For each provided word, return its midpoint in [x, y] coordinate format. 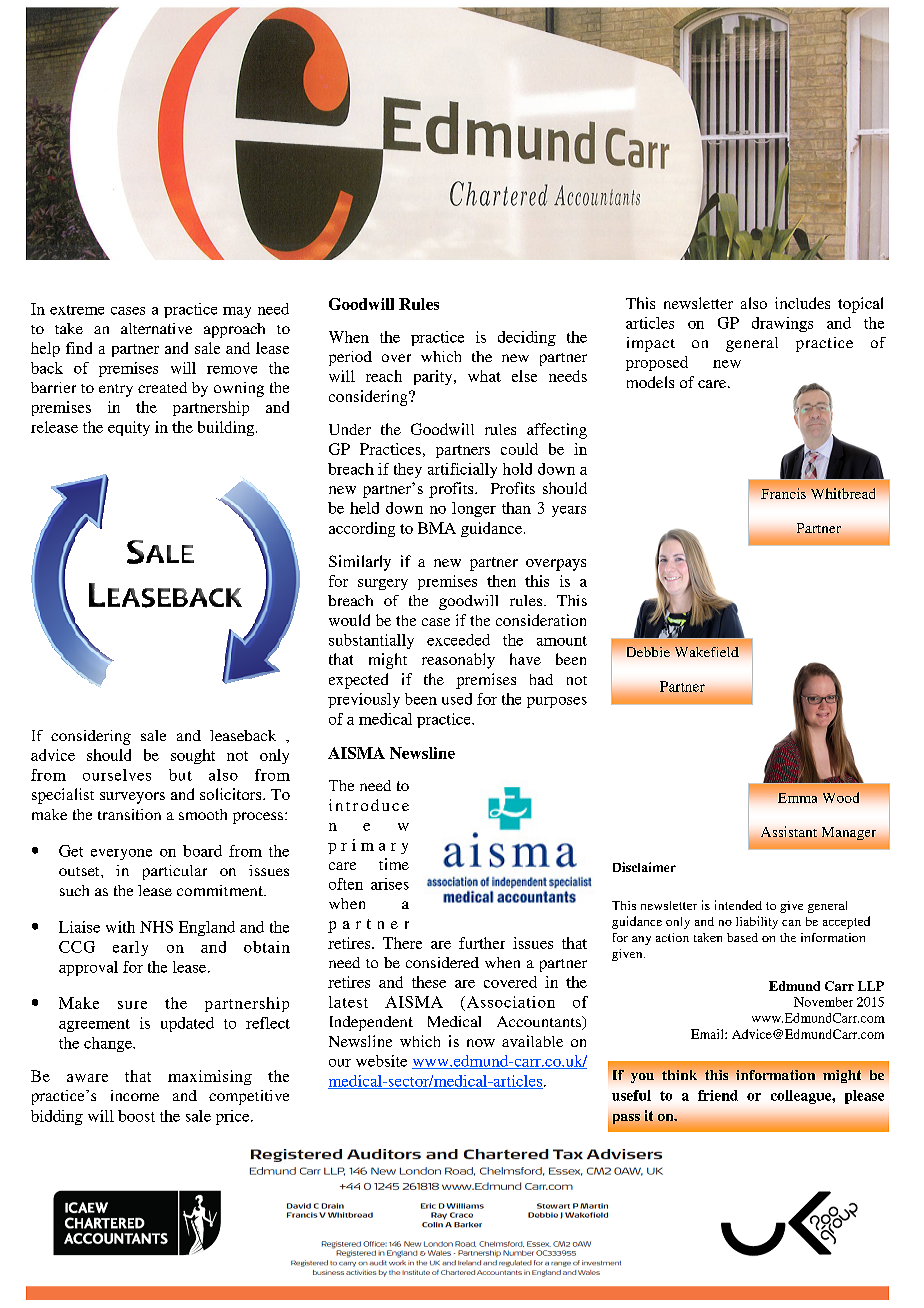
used [457, 699]
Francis [783, 493]
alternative [156, 328]
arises [390, 884]
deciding [527, 338]
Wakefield [707, 652]
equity [129, 428]
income [135, 1095]
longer [474, 509]
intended [738, 905]
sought [193, 756]
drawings [782, 324]
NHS [156, 927]
